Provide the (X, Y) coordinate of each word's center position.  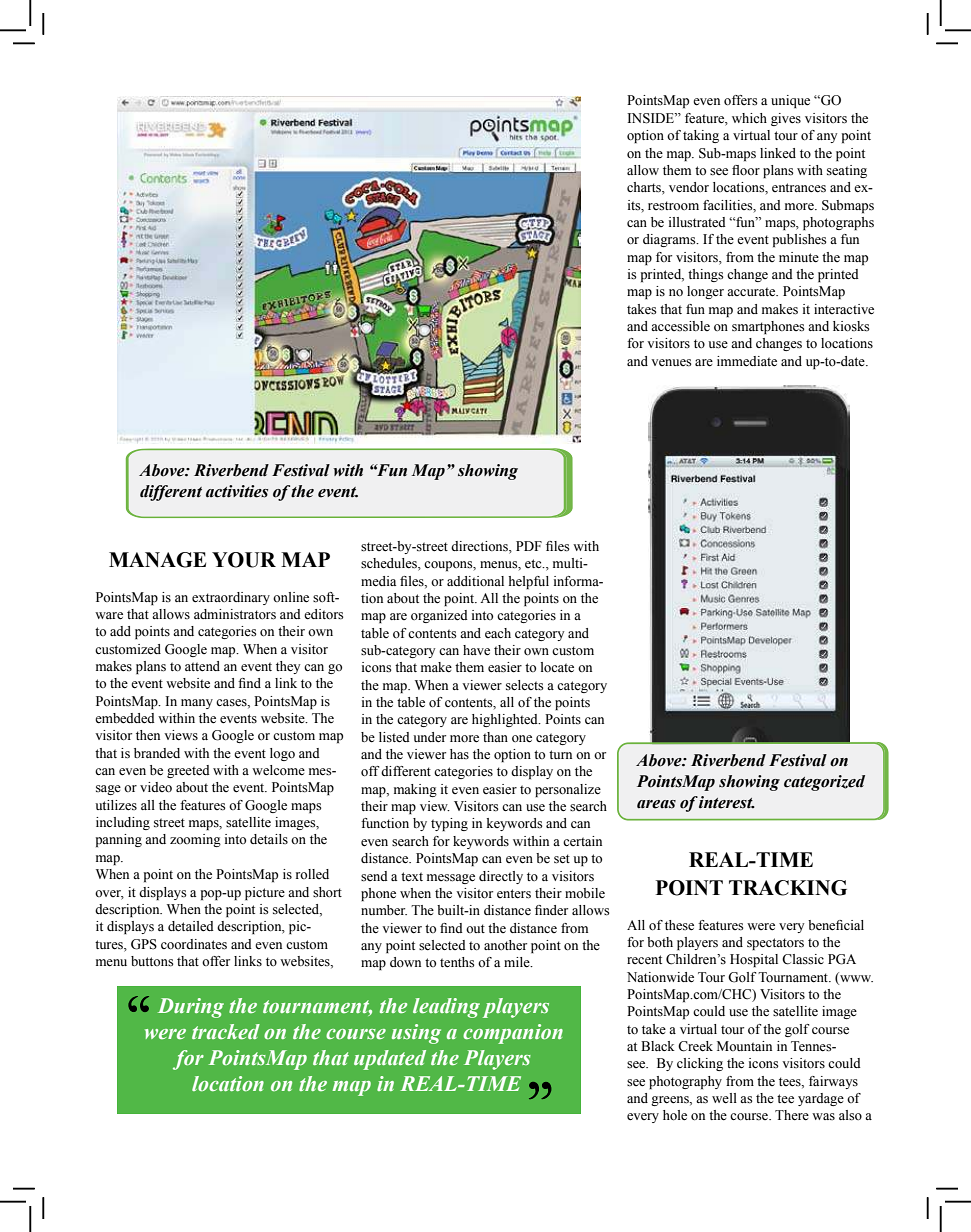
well (724, 1098)
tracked (226, 1032)
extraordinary (231, 598)
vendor (689, 187)
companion (513, 1034)
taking (701, 136)
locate (557, 667)
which (749, 118)
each (498, 633)
